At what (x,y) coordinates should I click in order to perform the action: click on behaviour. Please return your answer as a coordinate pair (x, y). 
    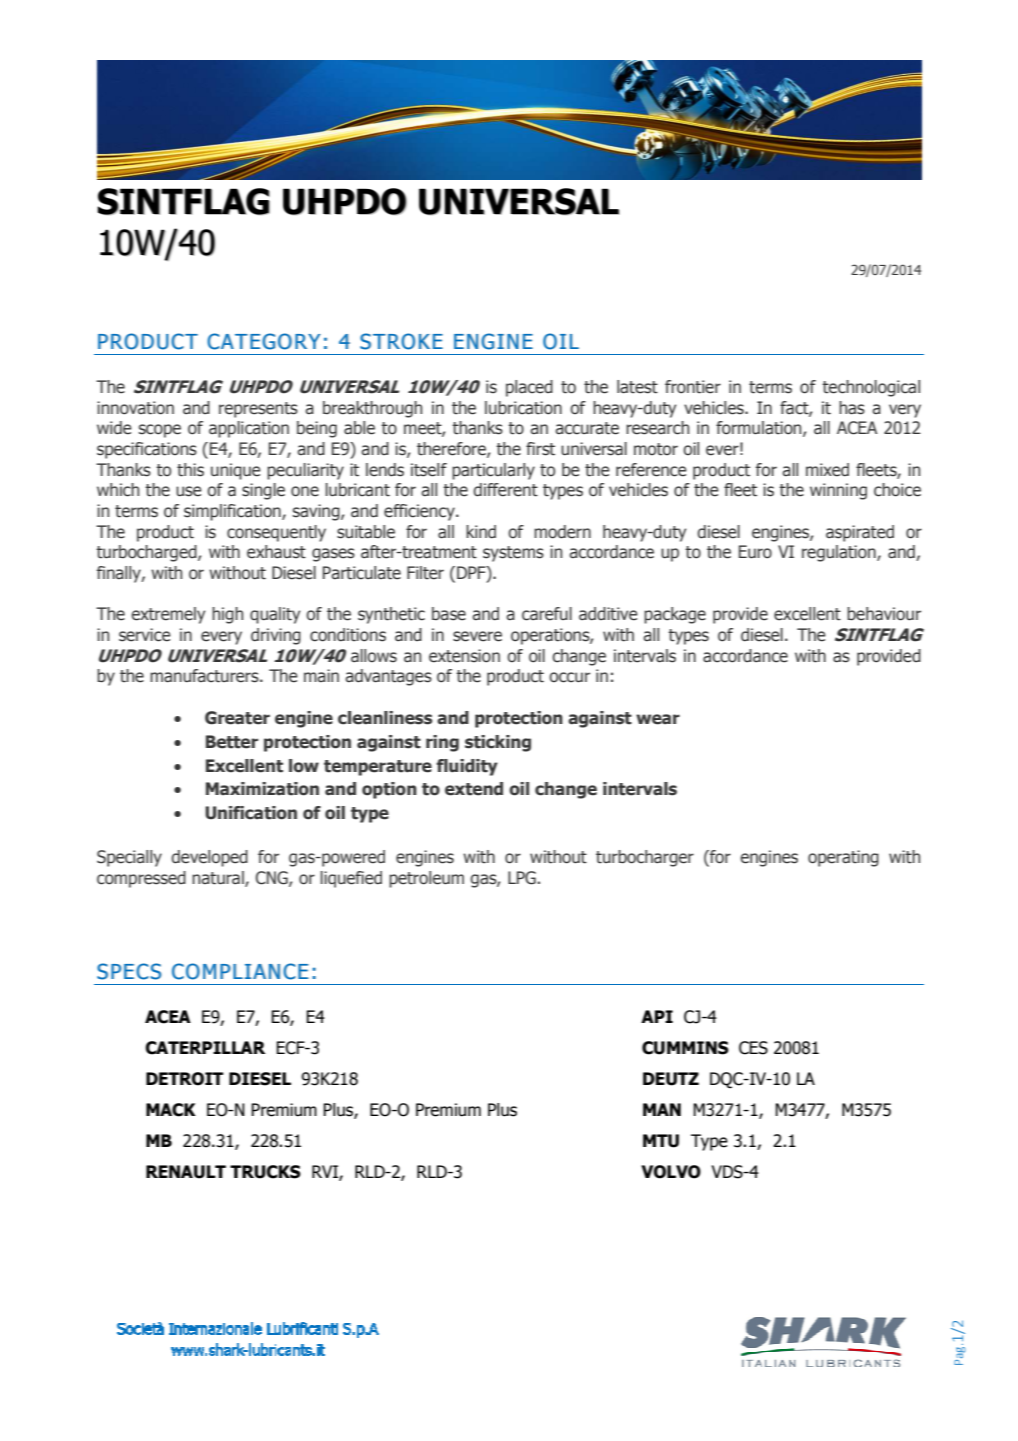
    Looking at the image, I should click on (884, 614).
